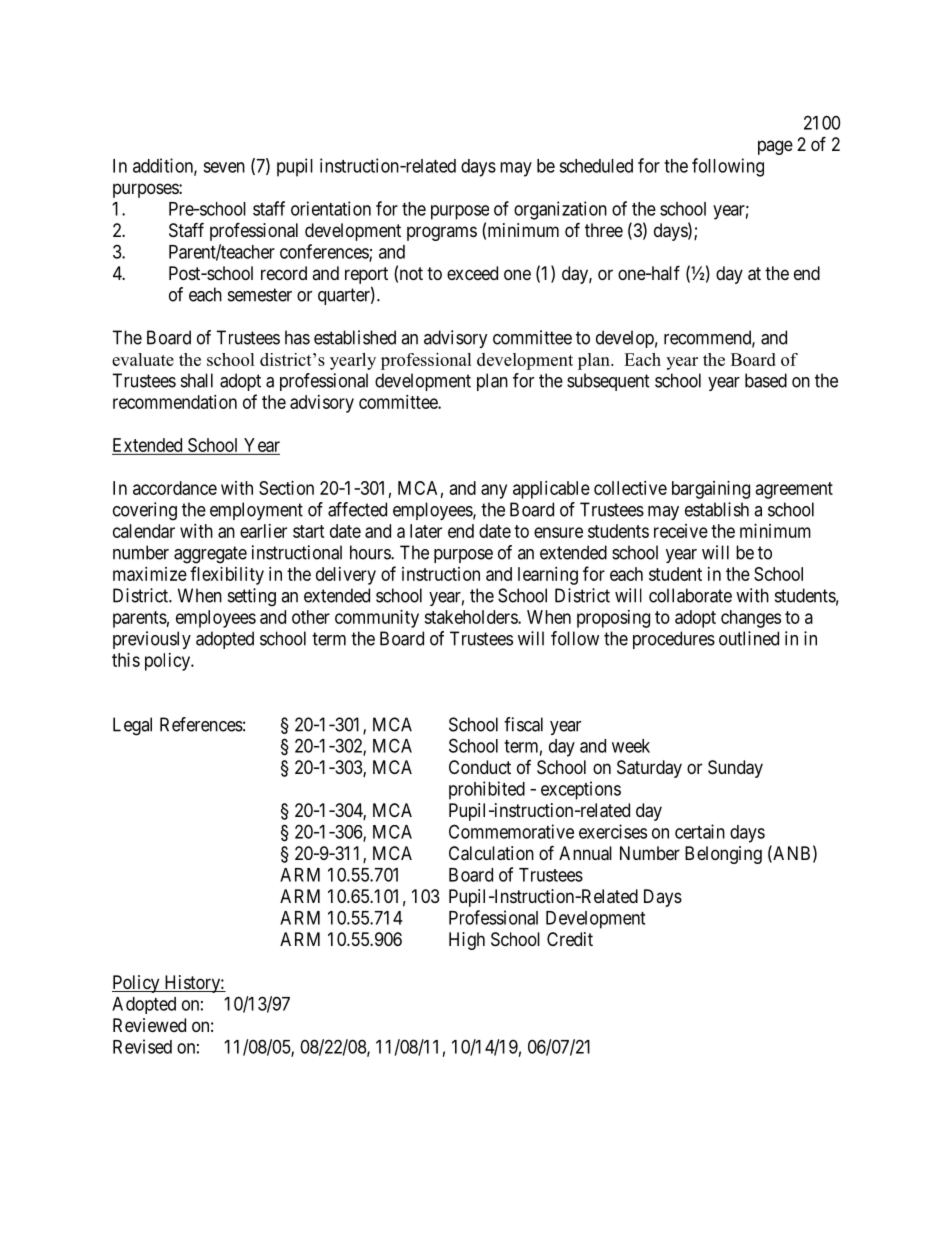 This page has width=952, height=1233. I want to click on seven, so click(224, 167).
